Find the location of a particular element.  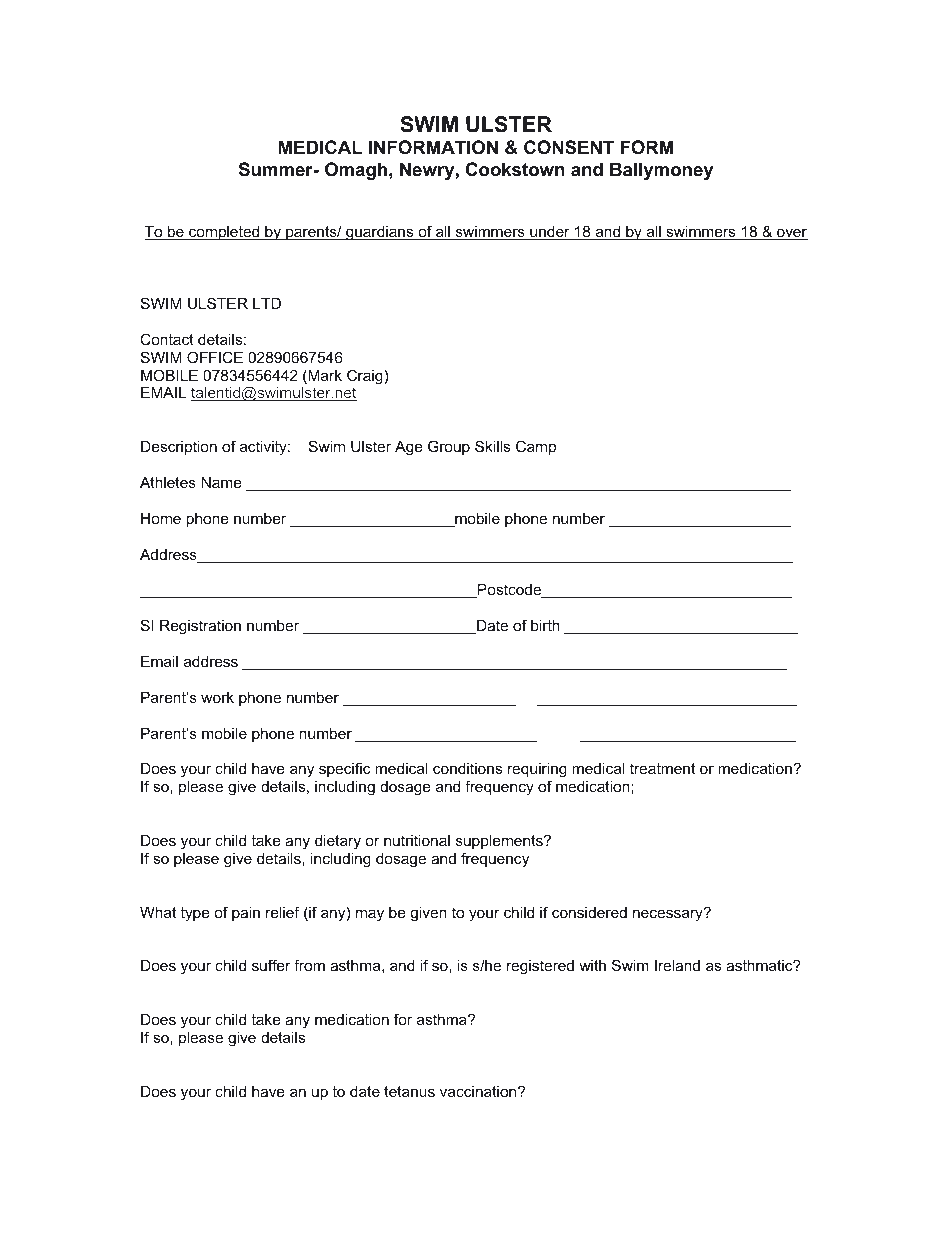

over is located at coordinates (791, 234).
